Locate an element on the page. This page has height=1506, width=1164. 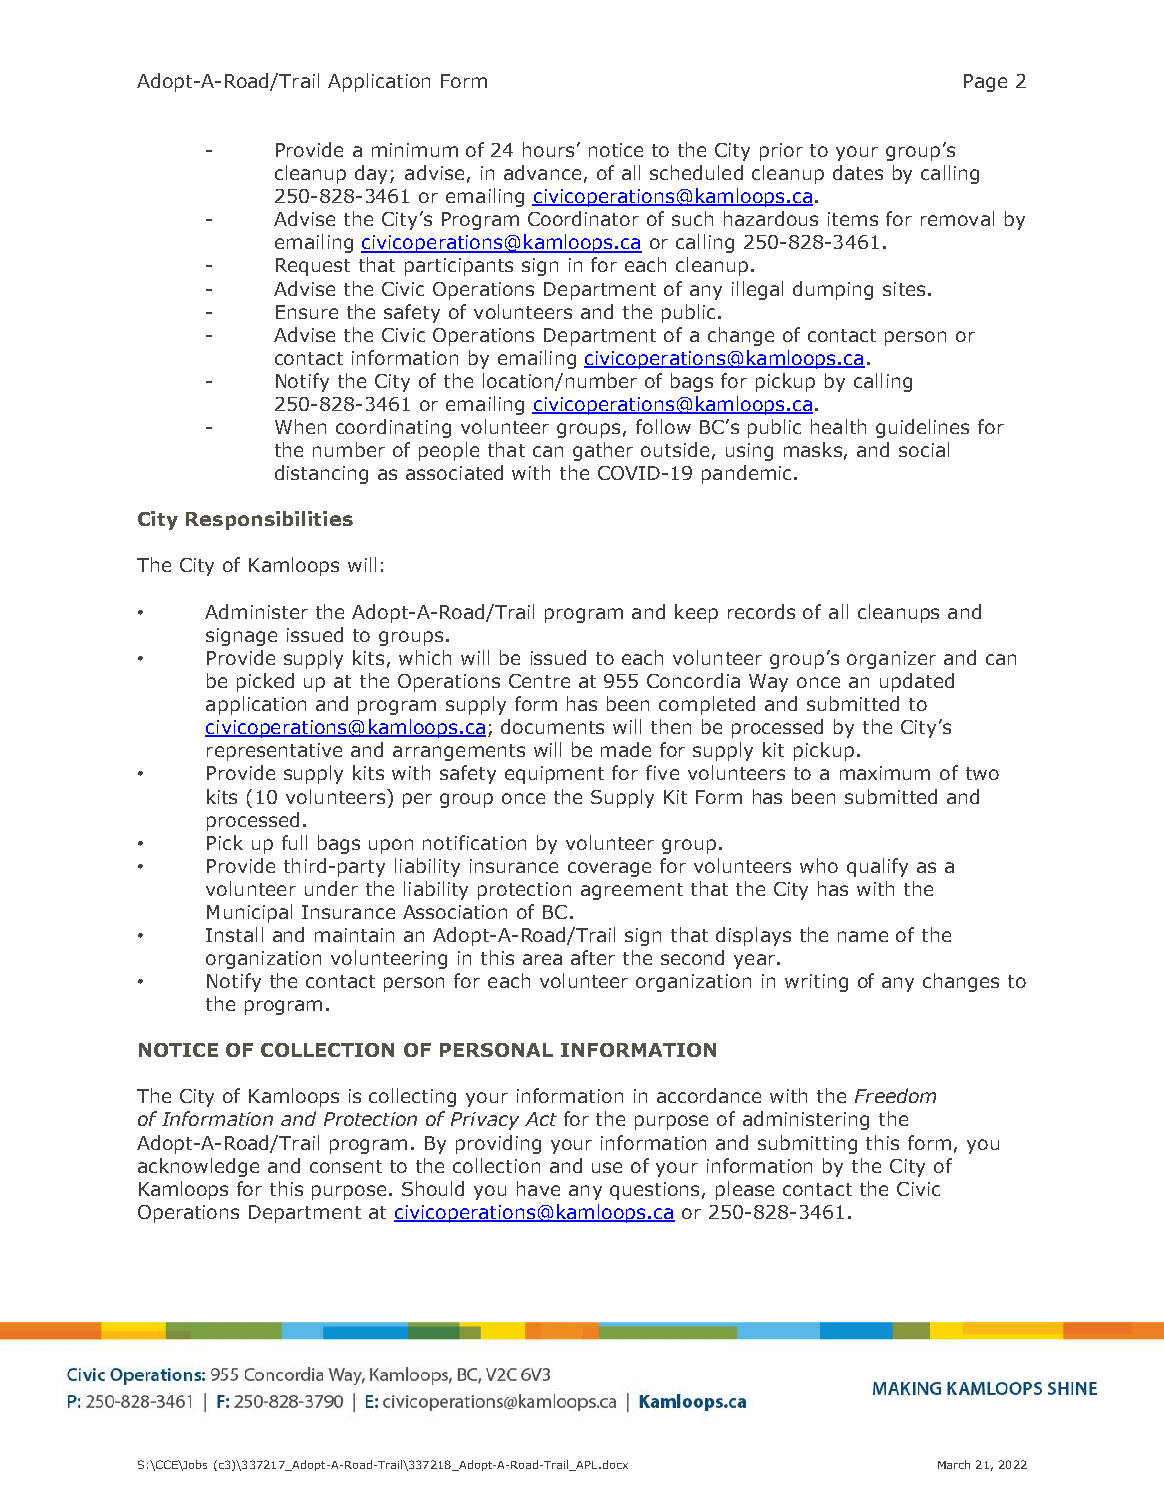
equipment is located at coordinates (554, 775).
